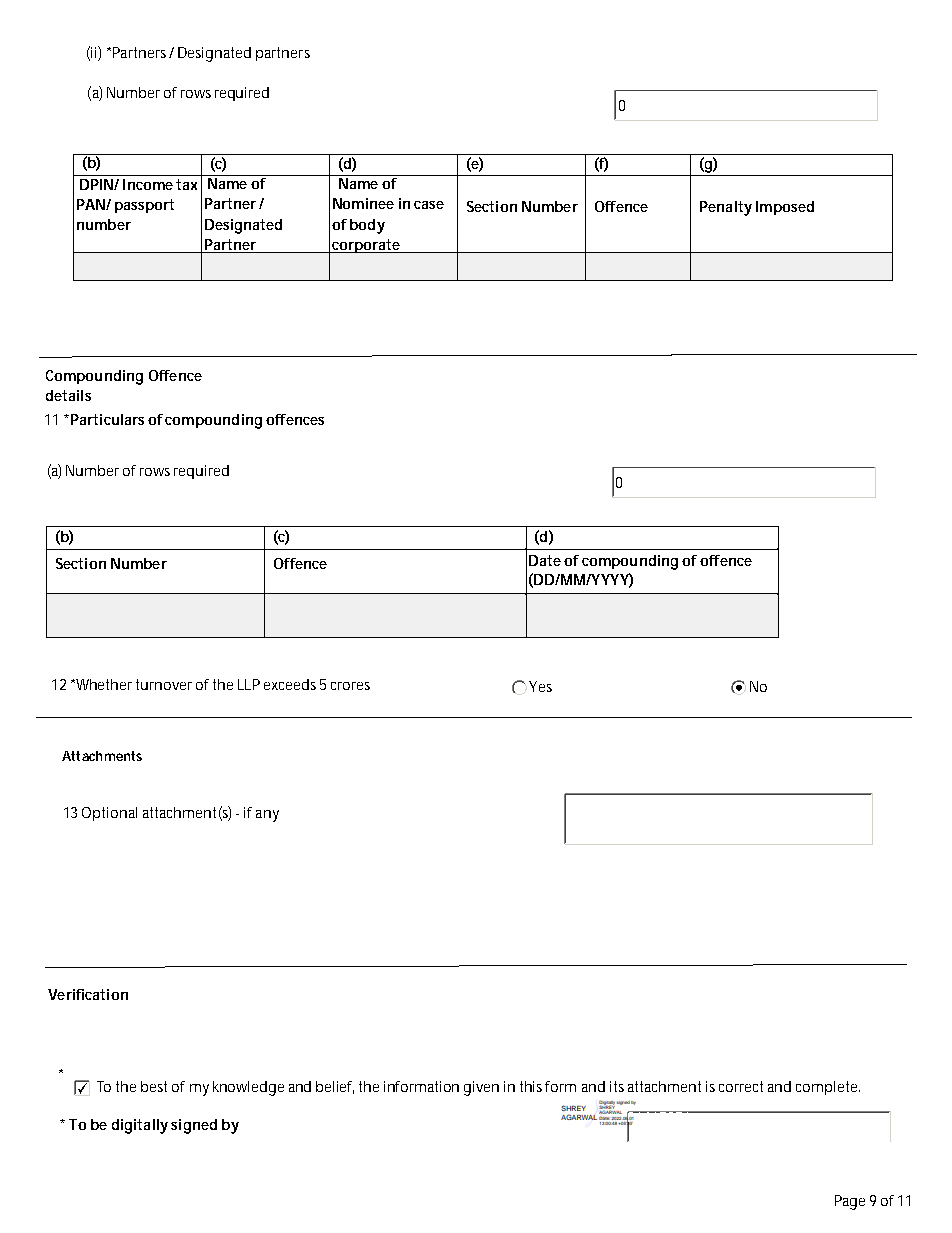  What do you see at coordinates (144, 206) in the screenshot?
I see `passport` at bounding box center [144, 206].
